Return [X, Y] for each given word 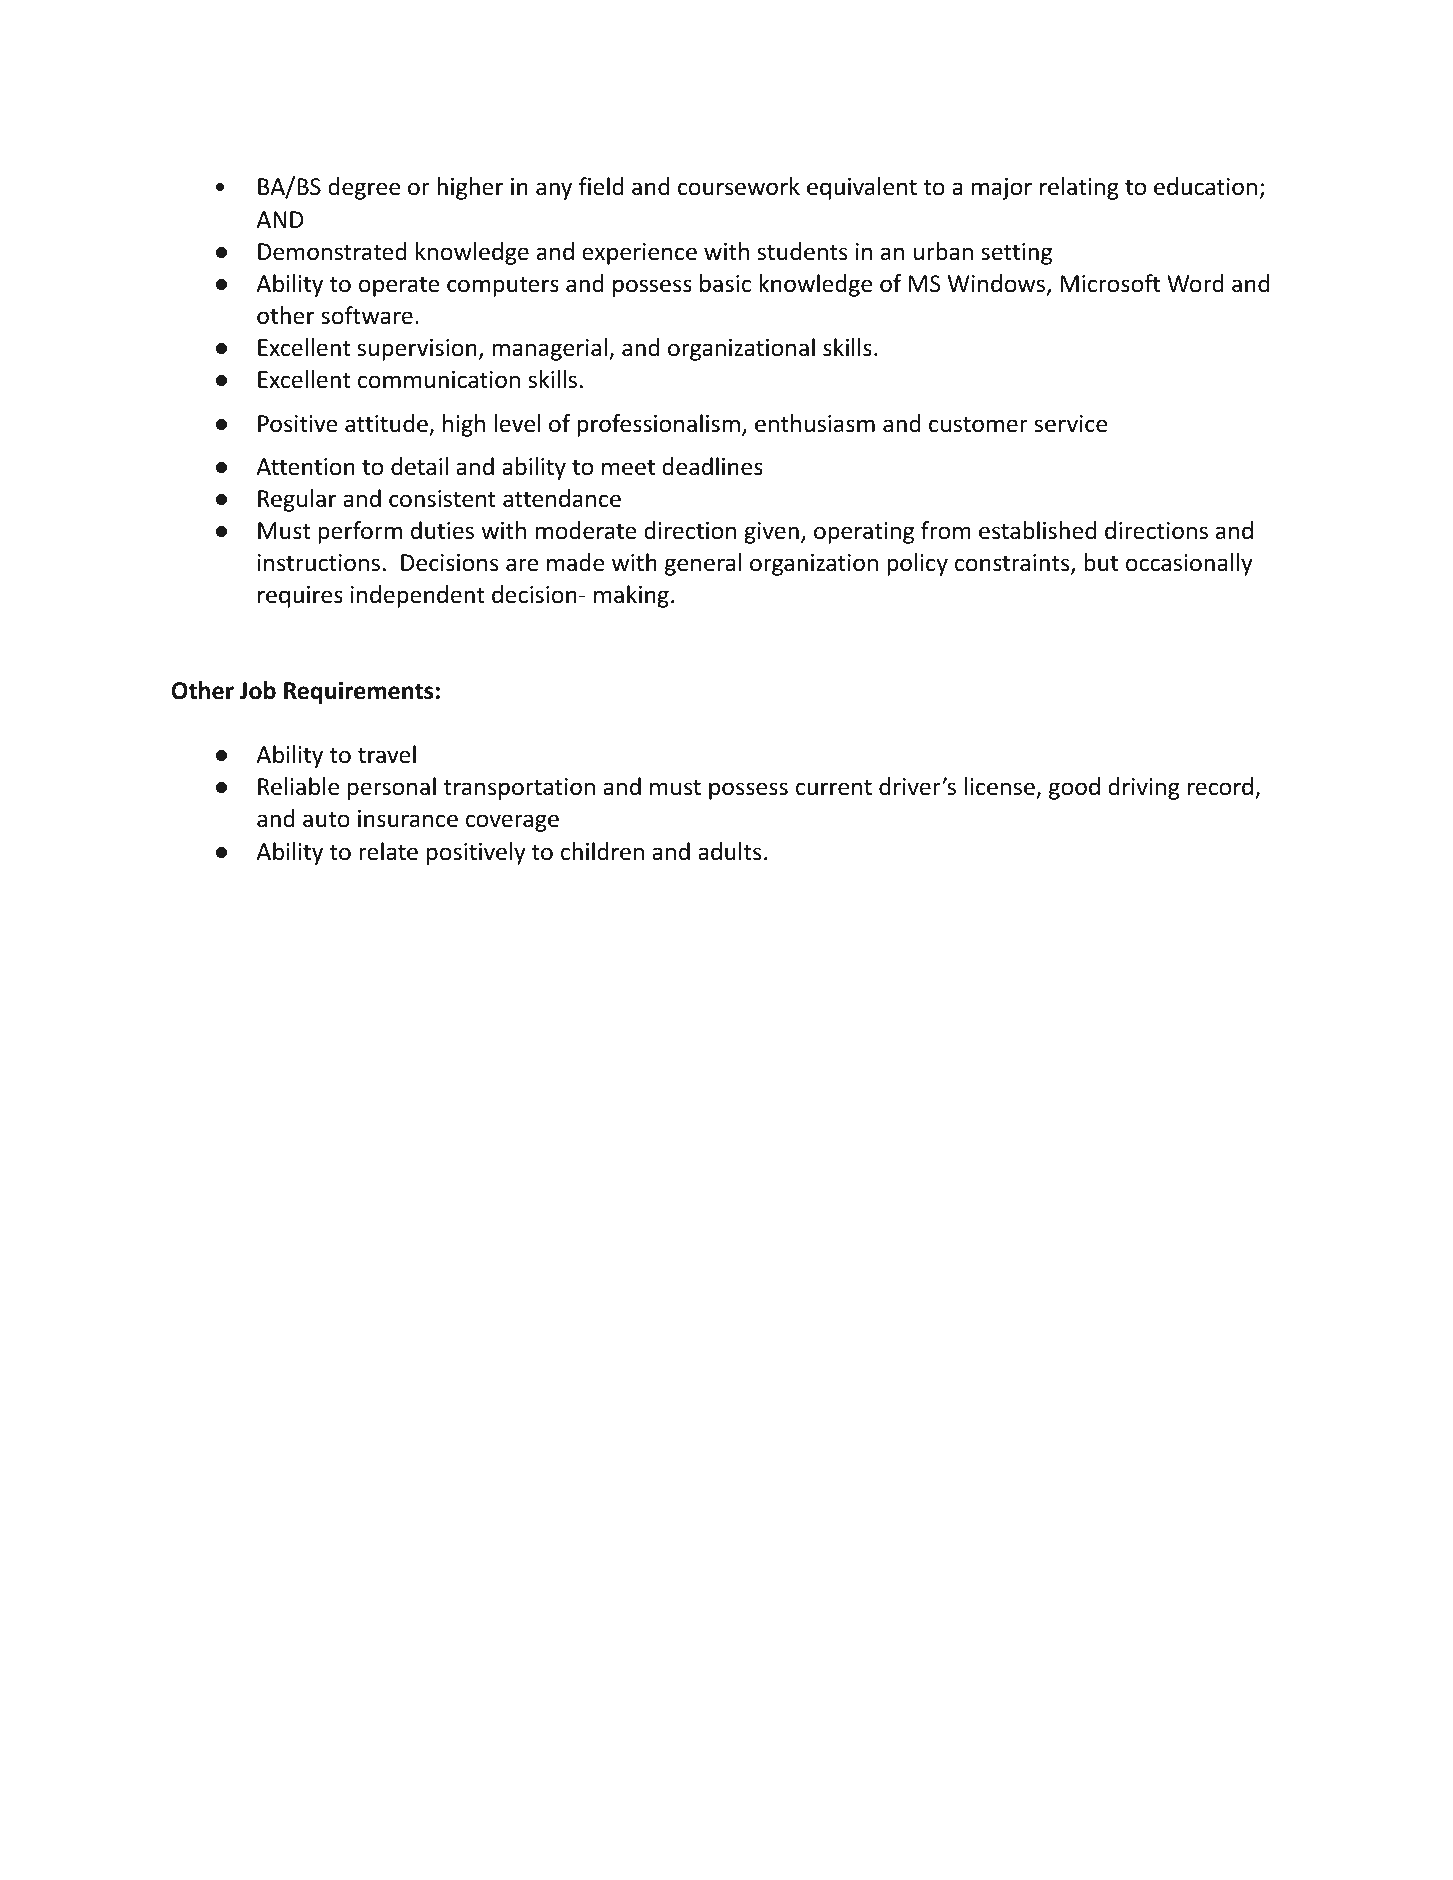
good [1074, 788]
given [771, 533]
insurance [408, 819]
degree [364, 188]
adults [729, 851]
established [1037, 530]
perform [360, 532]
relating [1079, 188]
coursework [739, 186]
